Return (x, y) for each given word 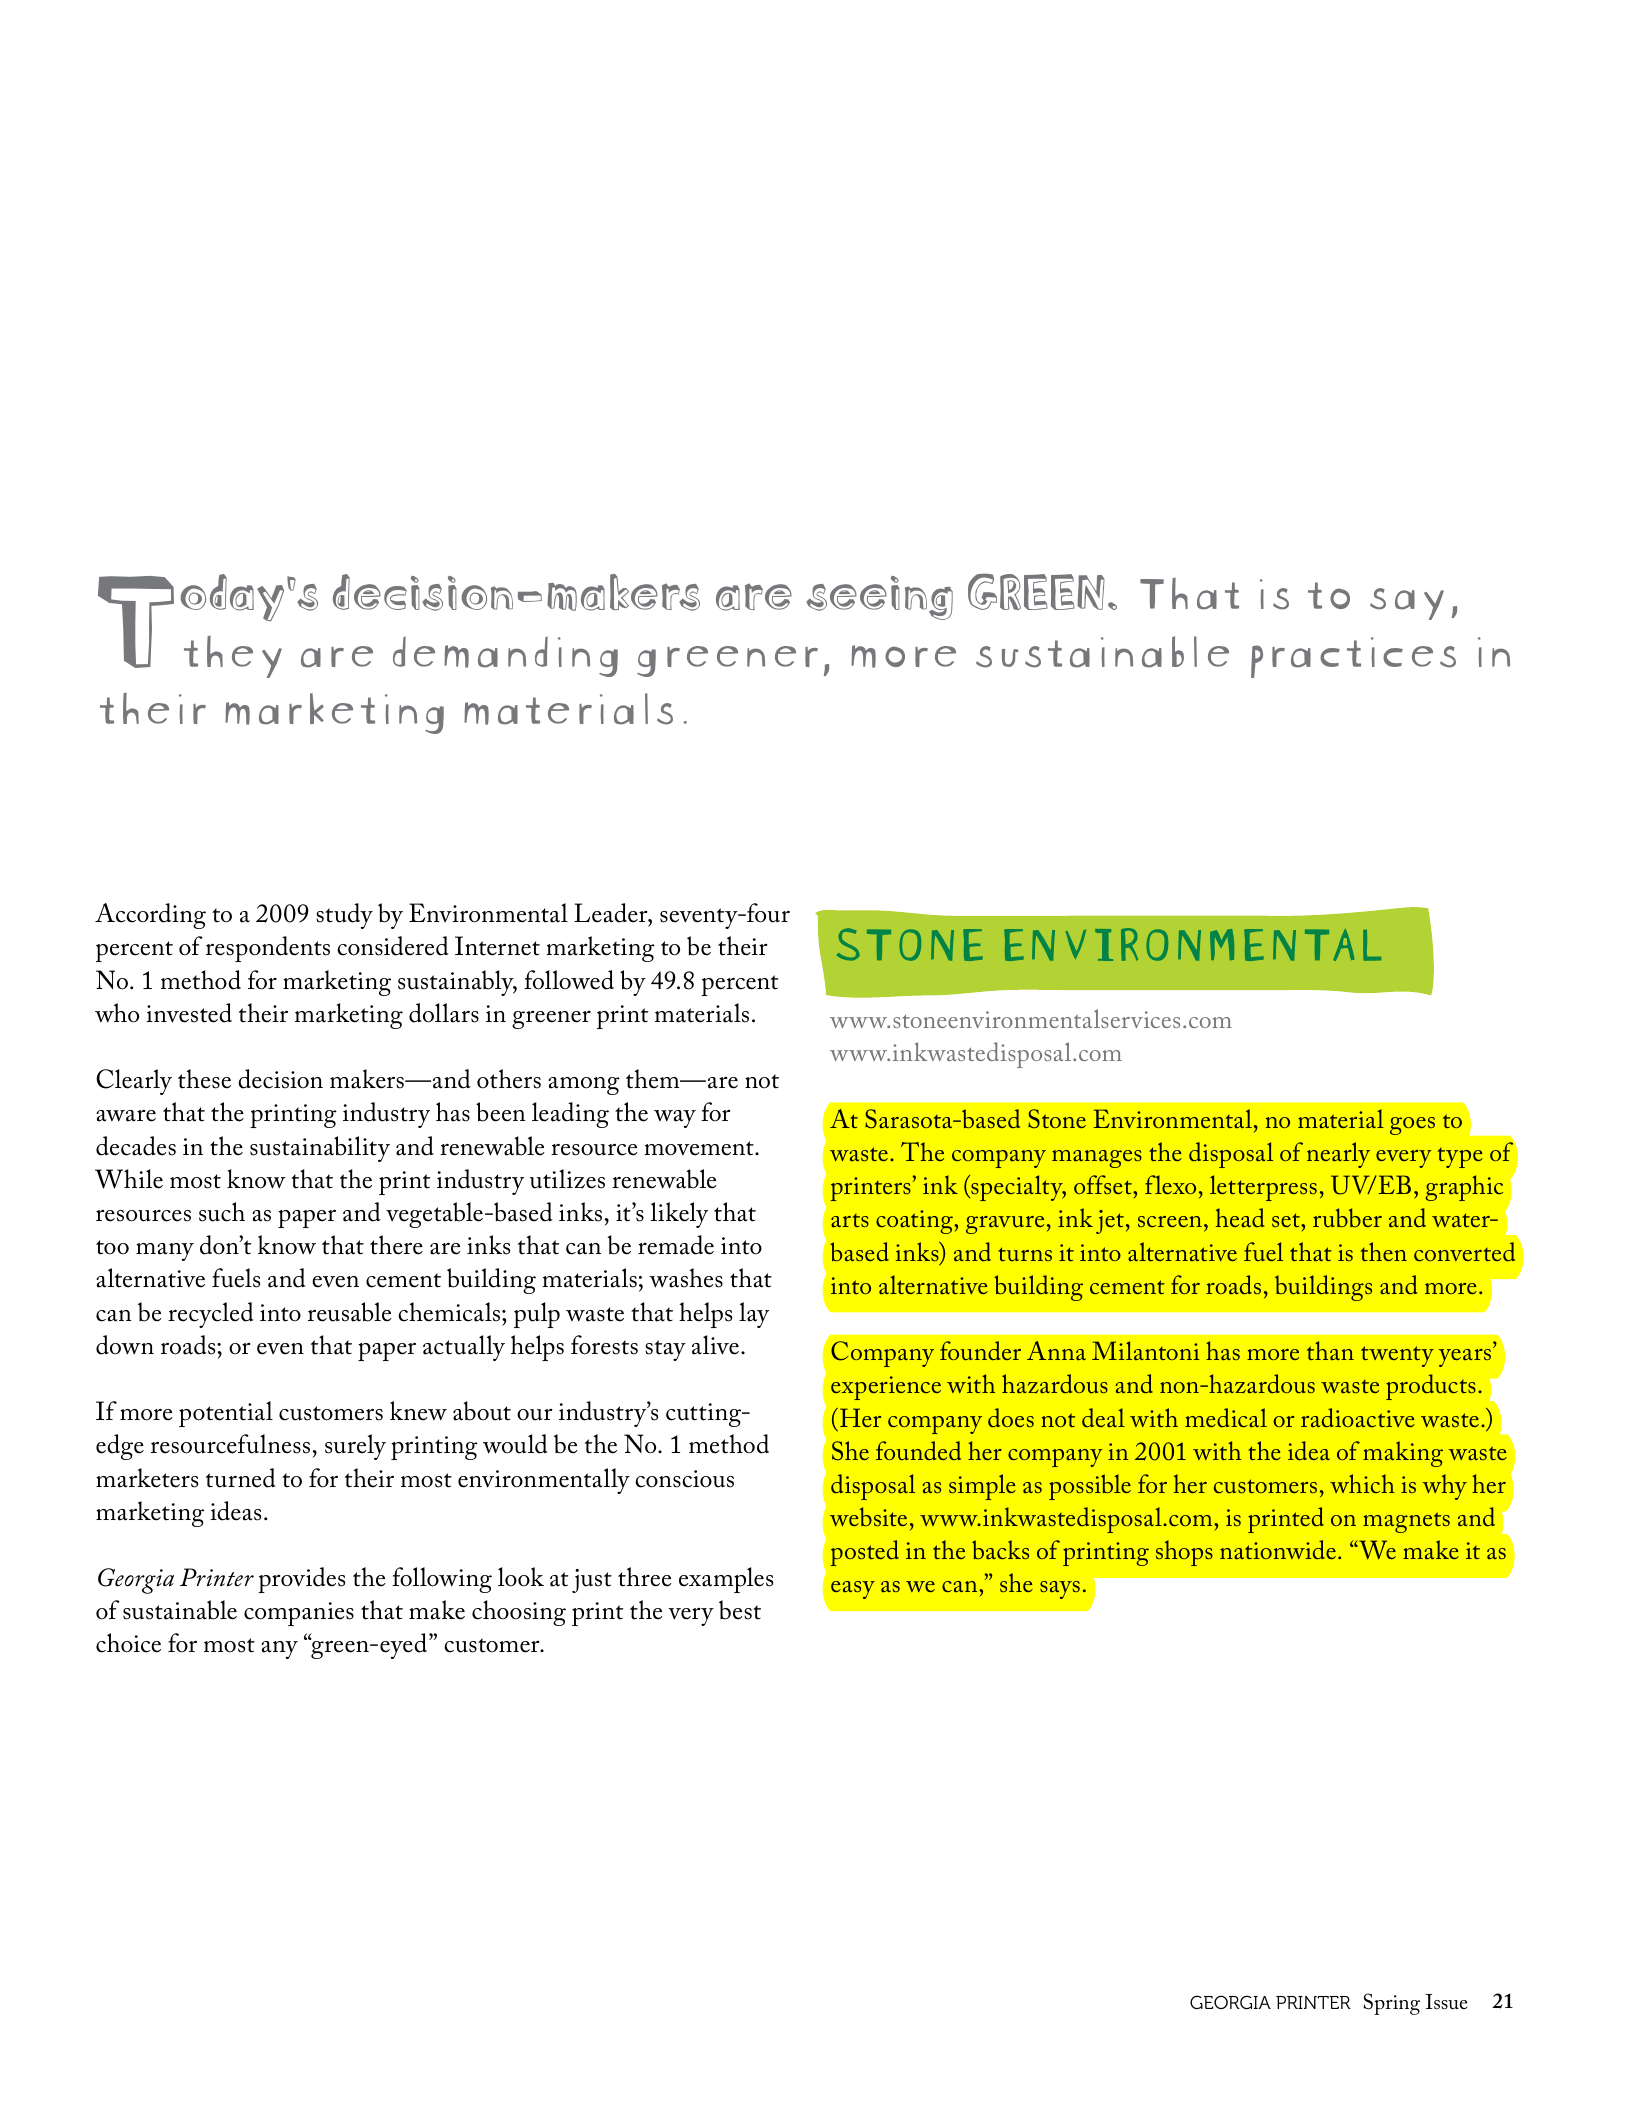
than (1330, 1350)
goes (1412, 1126)
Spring (1391, 2004)
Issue (1446, 2002)
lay (754, 1315)
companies (299, 1614)
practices (1353, 657)
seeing (879, 598)
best (740, 1610)
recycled (210, 1315)
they (233, 657)
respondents (268, 949)
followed (569, 980)
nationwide (1278, 1549)
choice (128, 1643)
